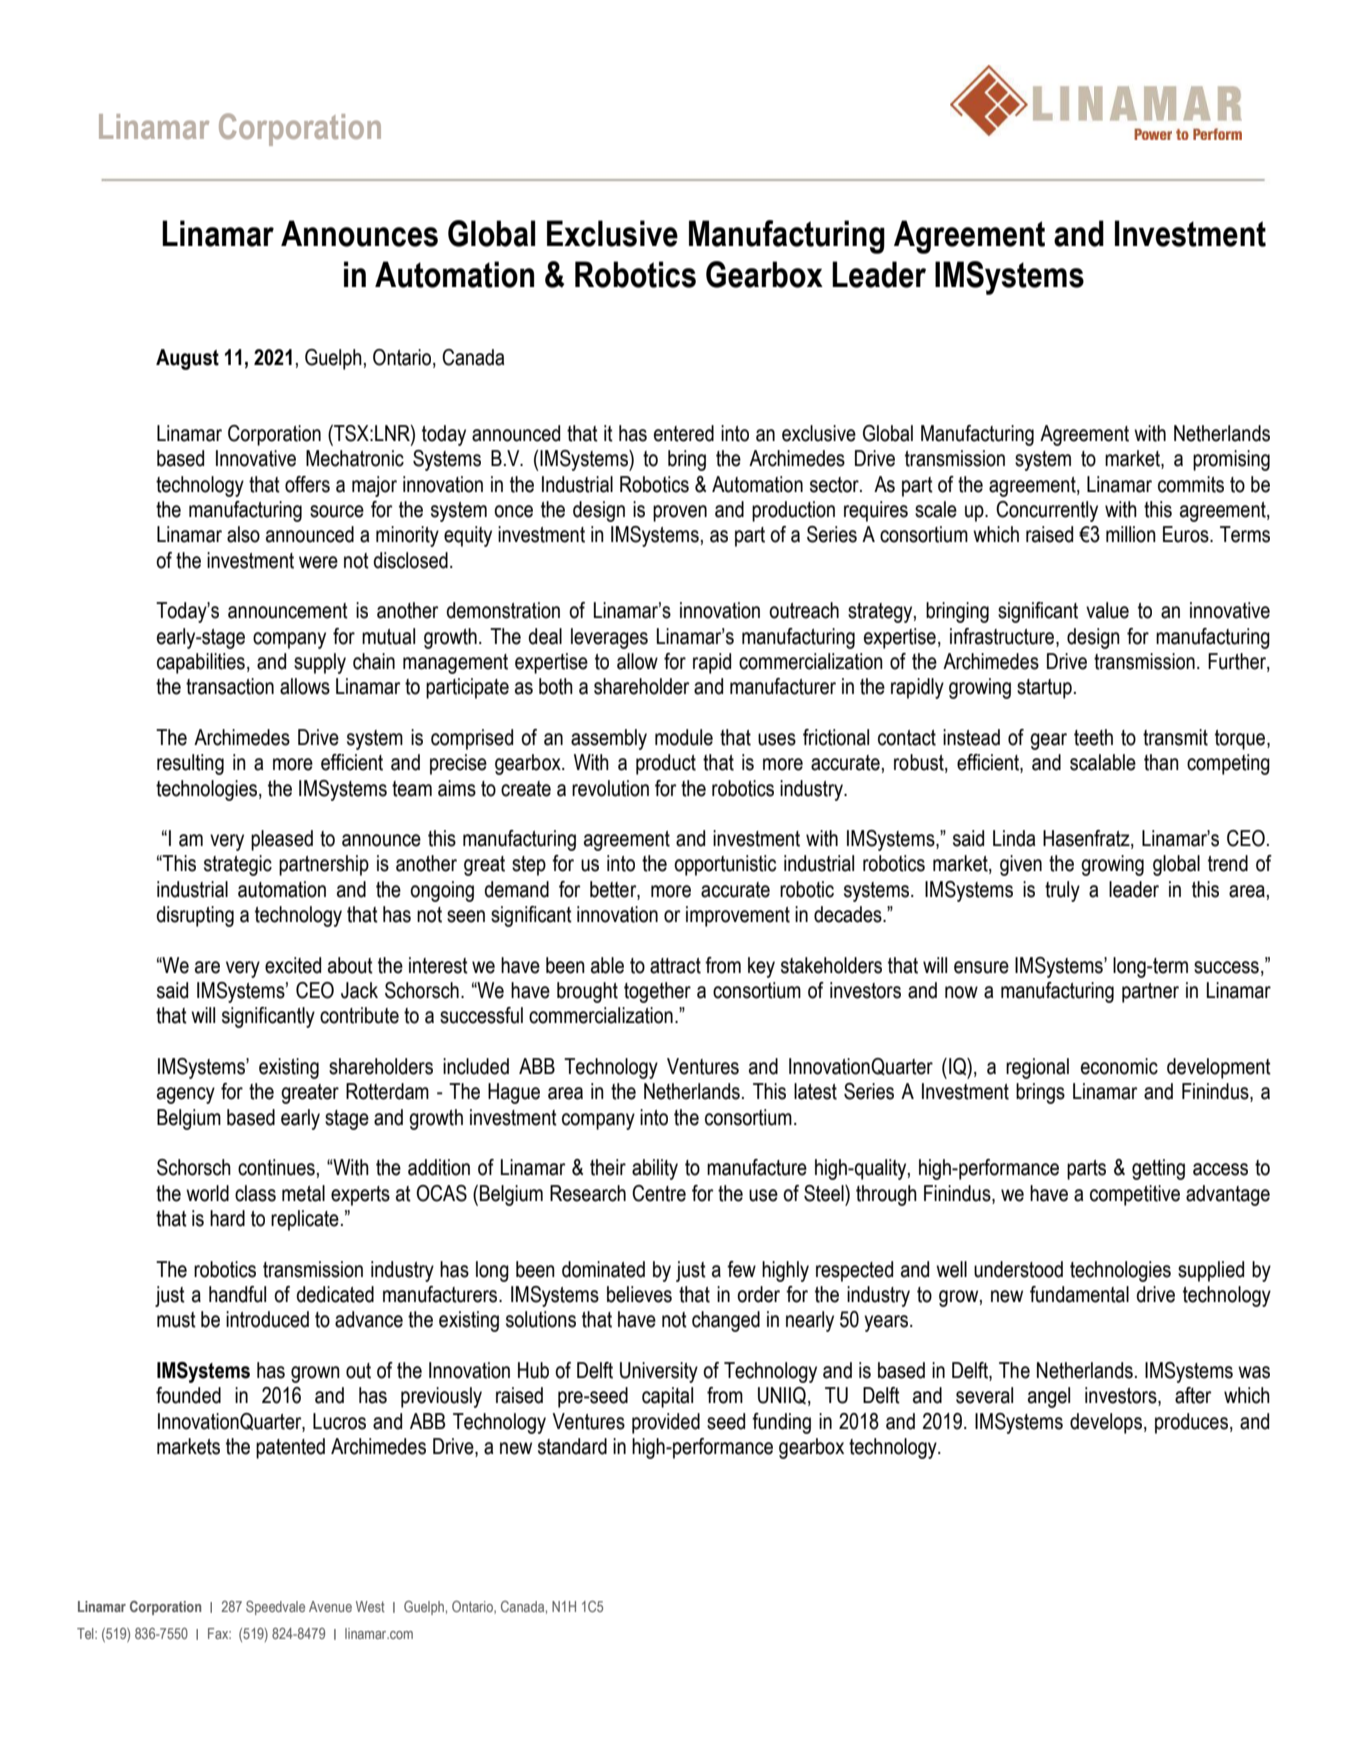  I want to click on pleased, so click(282, 840).
